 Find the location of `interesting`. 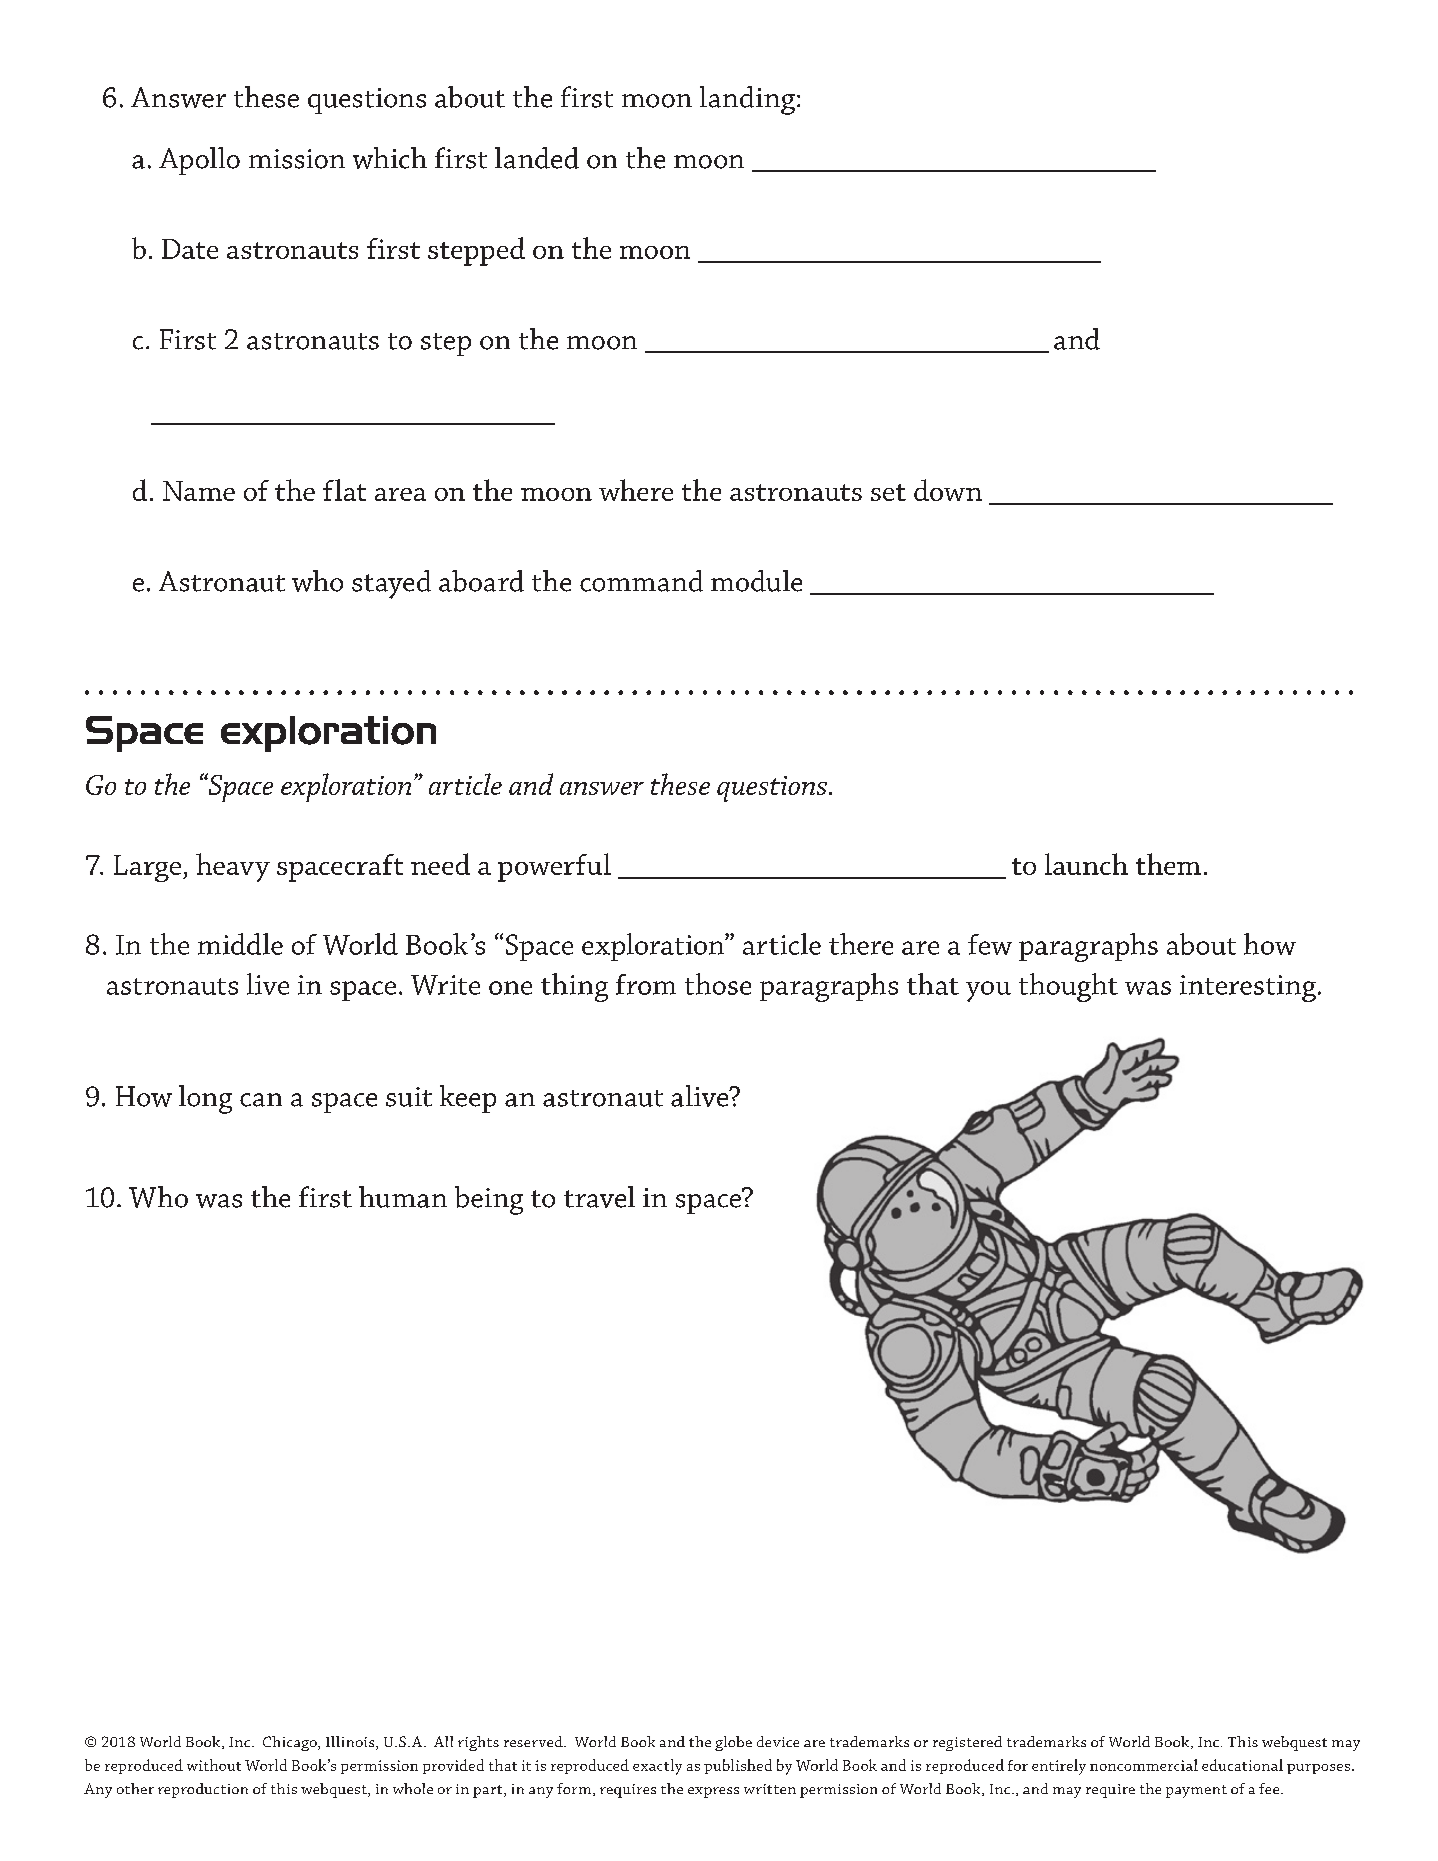

interesting is located at coordinates (1248, 988).
